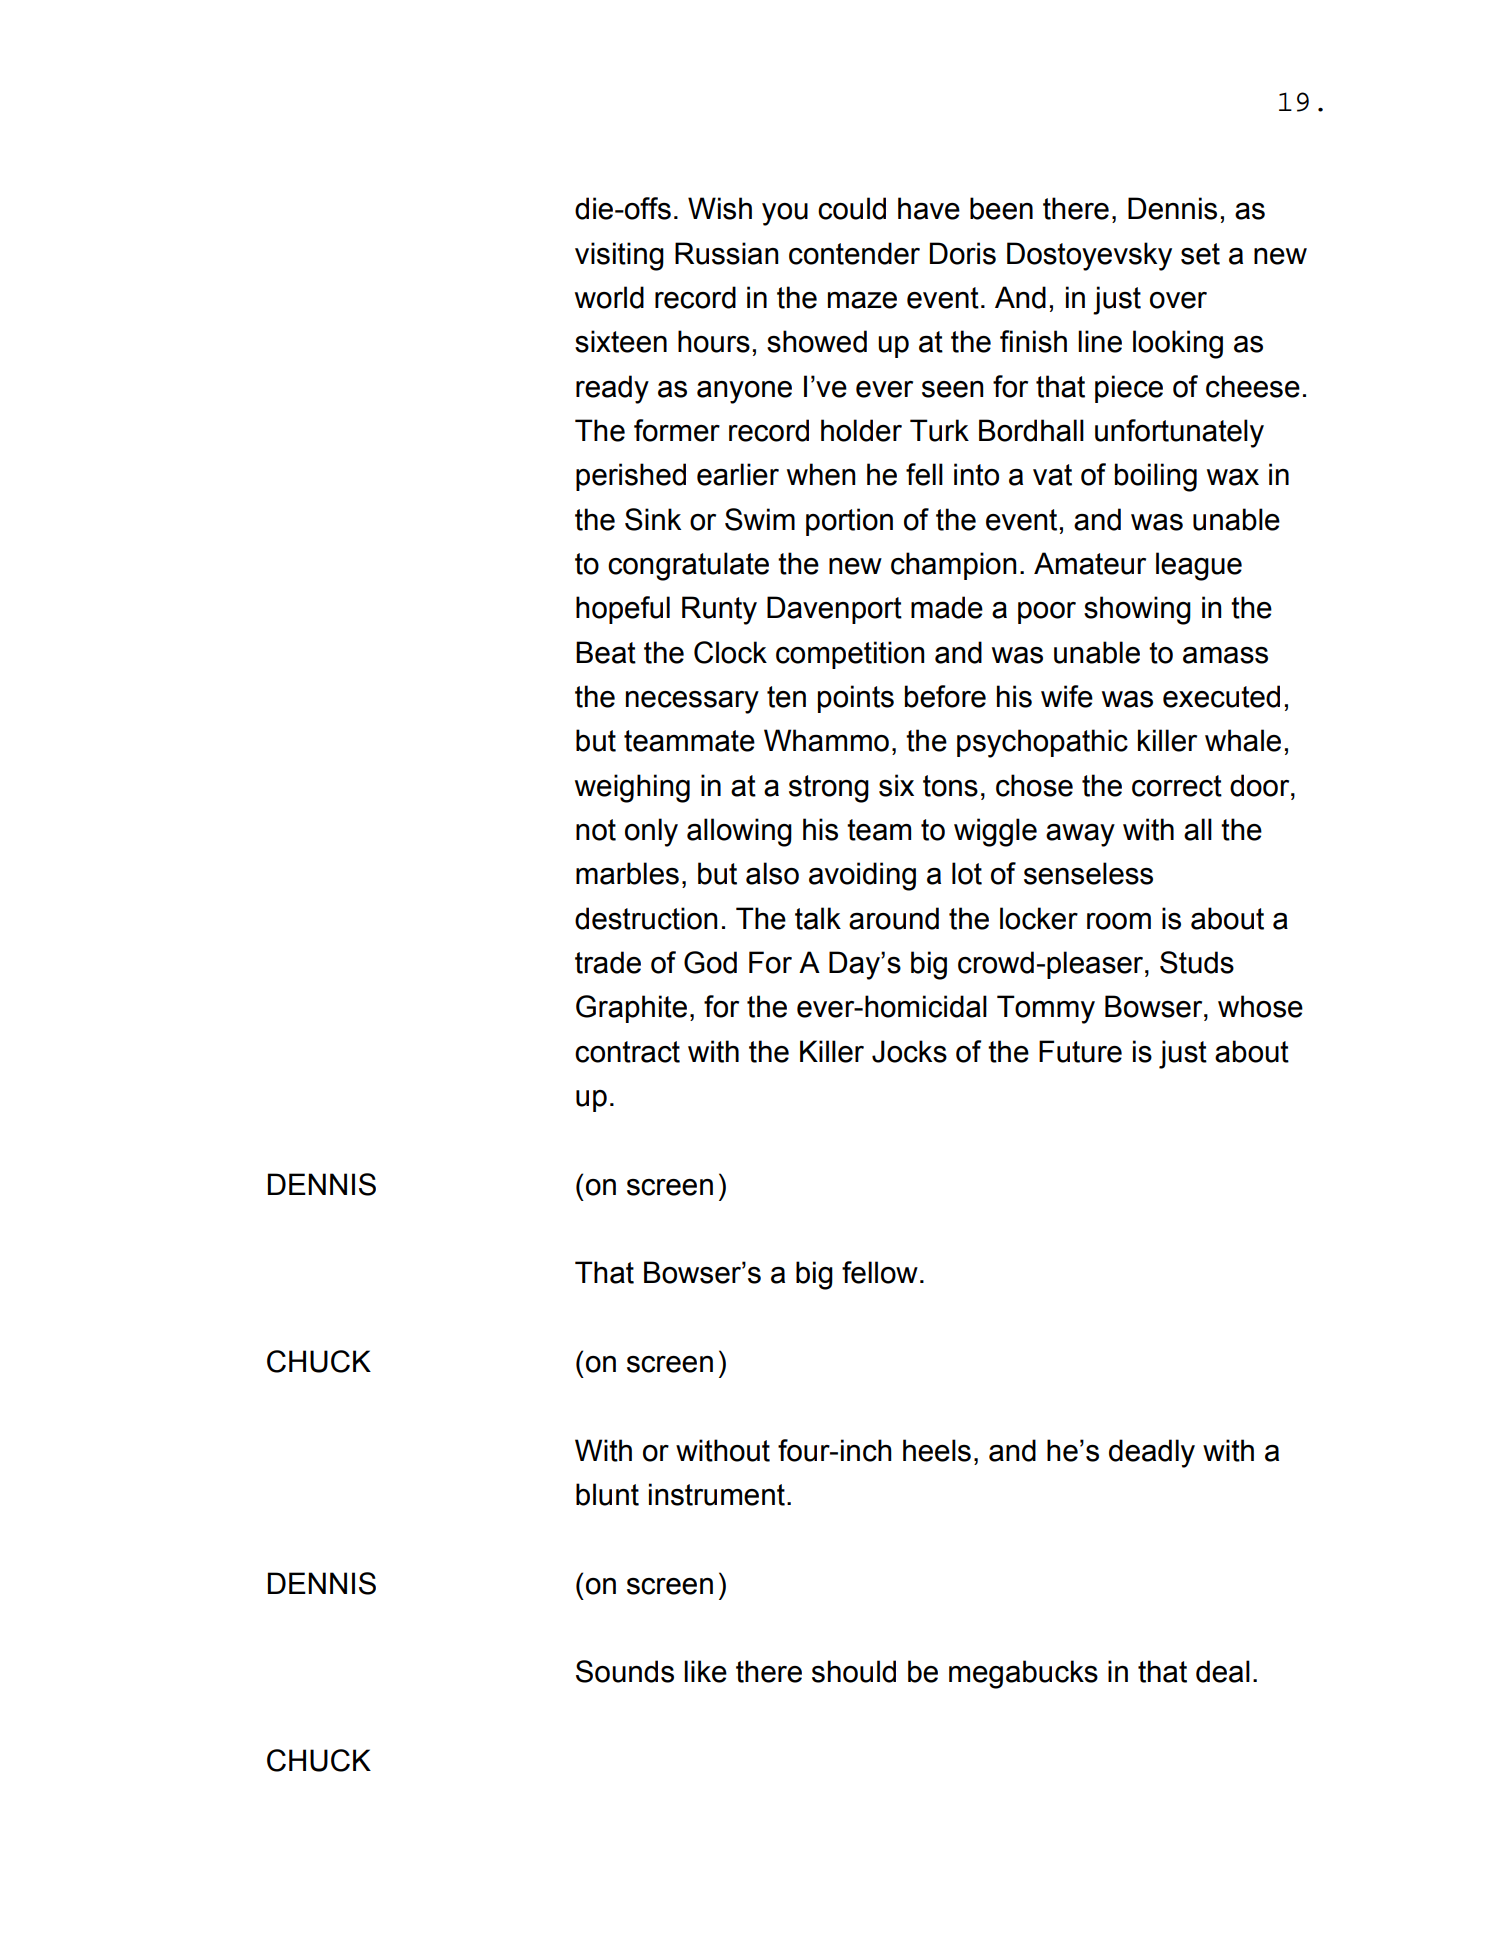 This screenshot has width=1507, height=1951. What do you see at coordinates (1223, 1671) in the screenshot?
I see `deal` at bounding box center [1223, 1671].
